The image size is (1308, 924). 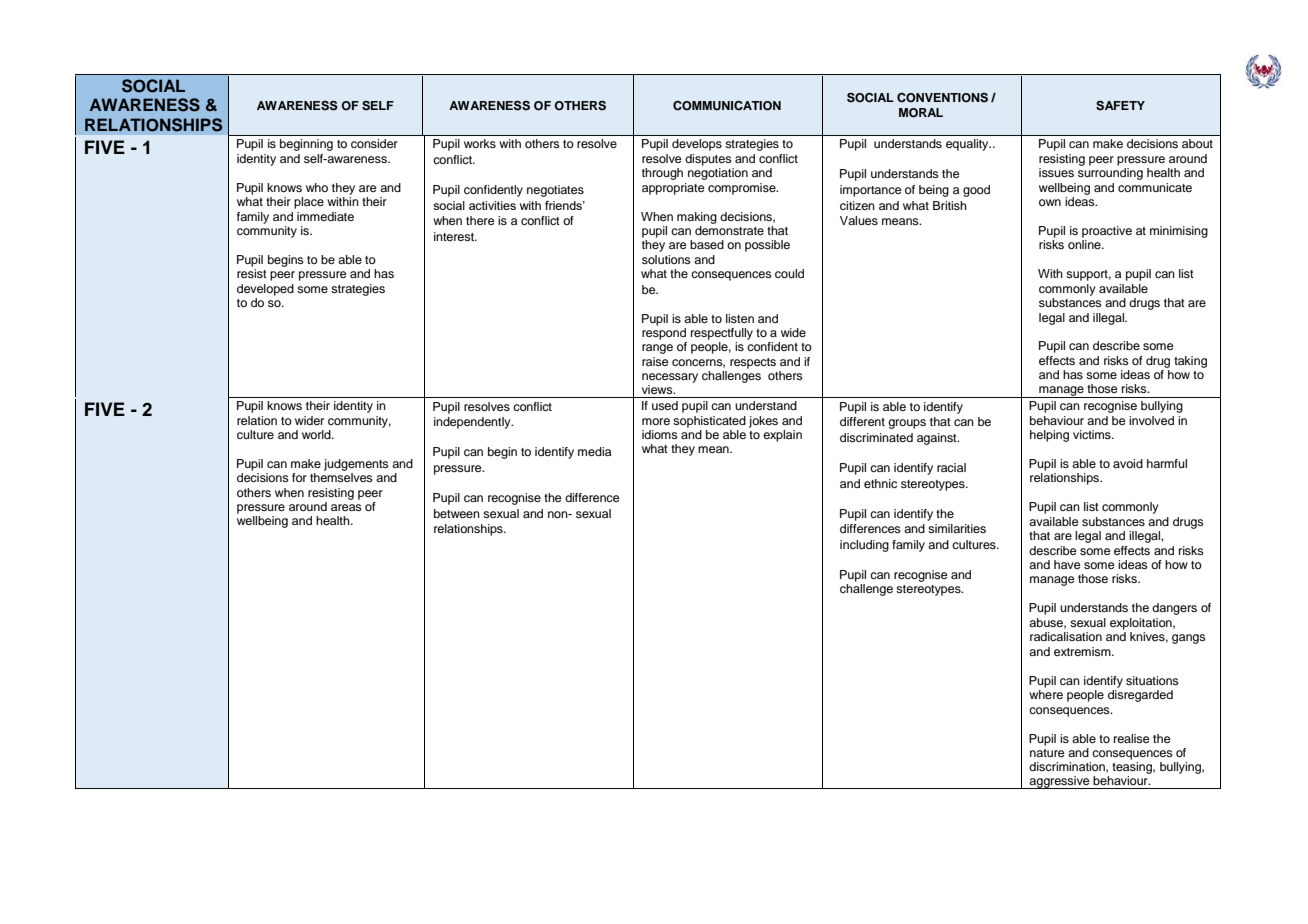 I want to click on aggressive, so click(x=1060, y=782).
